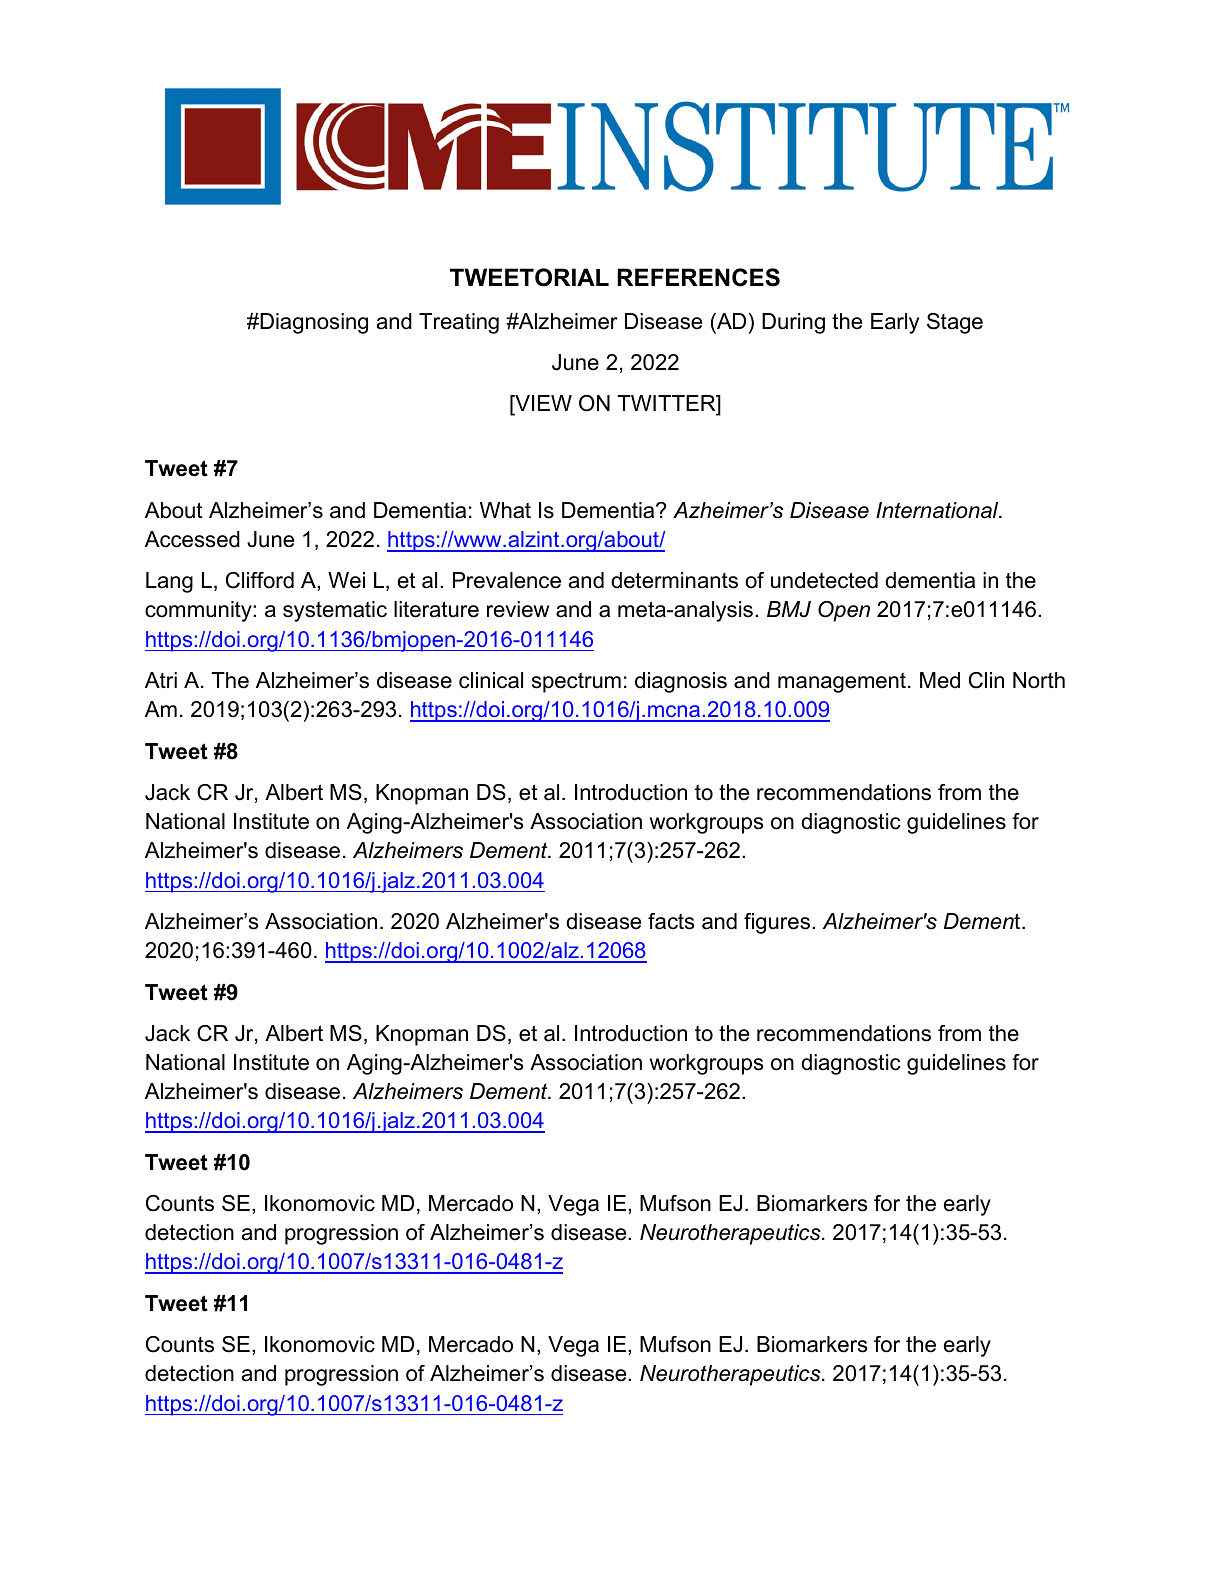  Describe the element at coordinates (459, 323) in the screenshot. I see `Treating` at that location.
